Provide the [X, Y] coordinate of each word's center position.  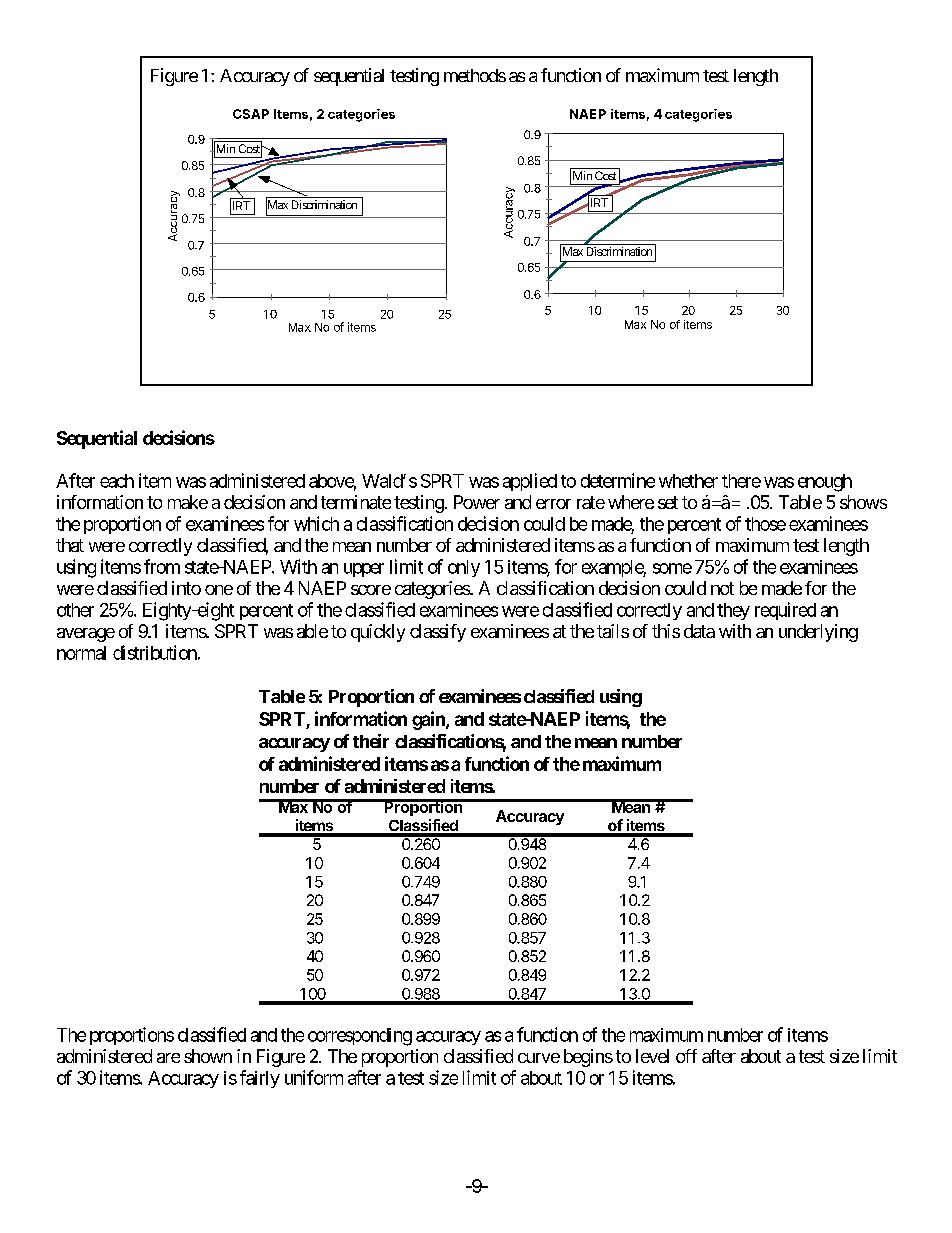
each [117, 481]
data [699, 631]
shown [208, 1056]
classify [438, 633]
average [86, 635]
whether [688, 481]
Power [477, 502]
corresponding [360, 1037]
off [686, 1056]
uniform [314, 1077]
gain [429, 720]
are [168, 1058]
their [371, 741]
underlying [818, 633]
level [652, 1056]
